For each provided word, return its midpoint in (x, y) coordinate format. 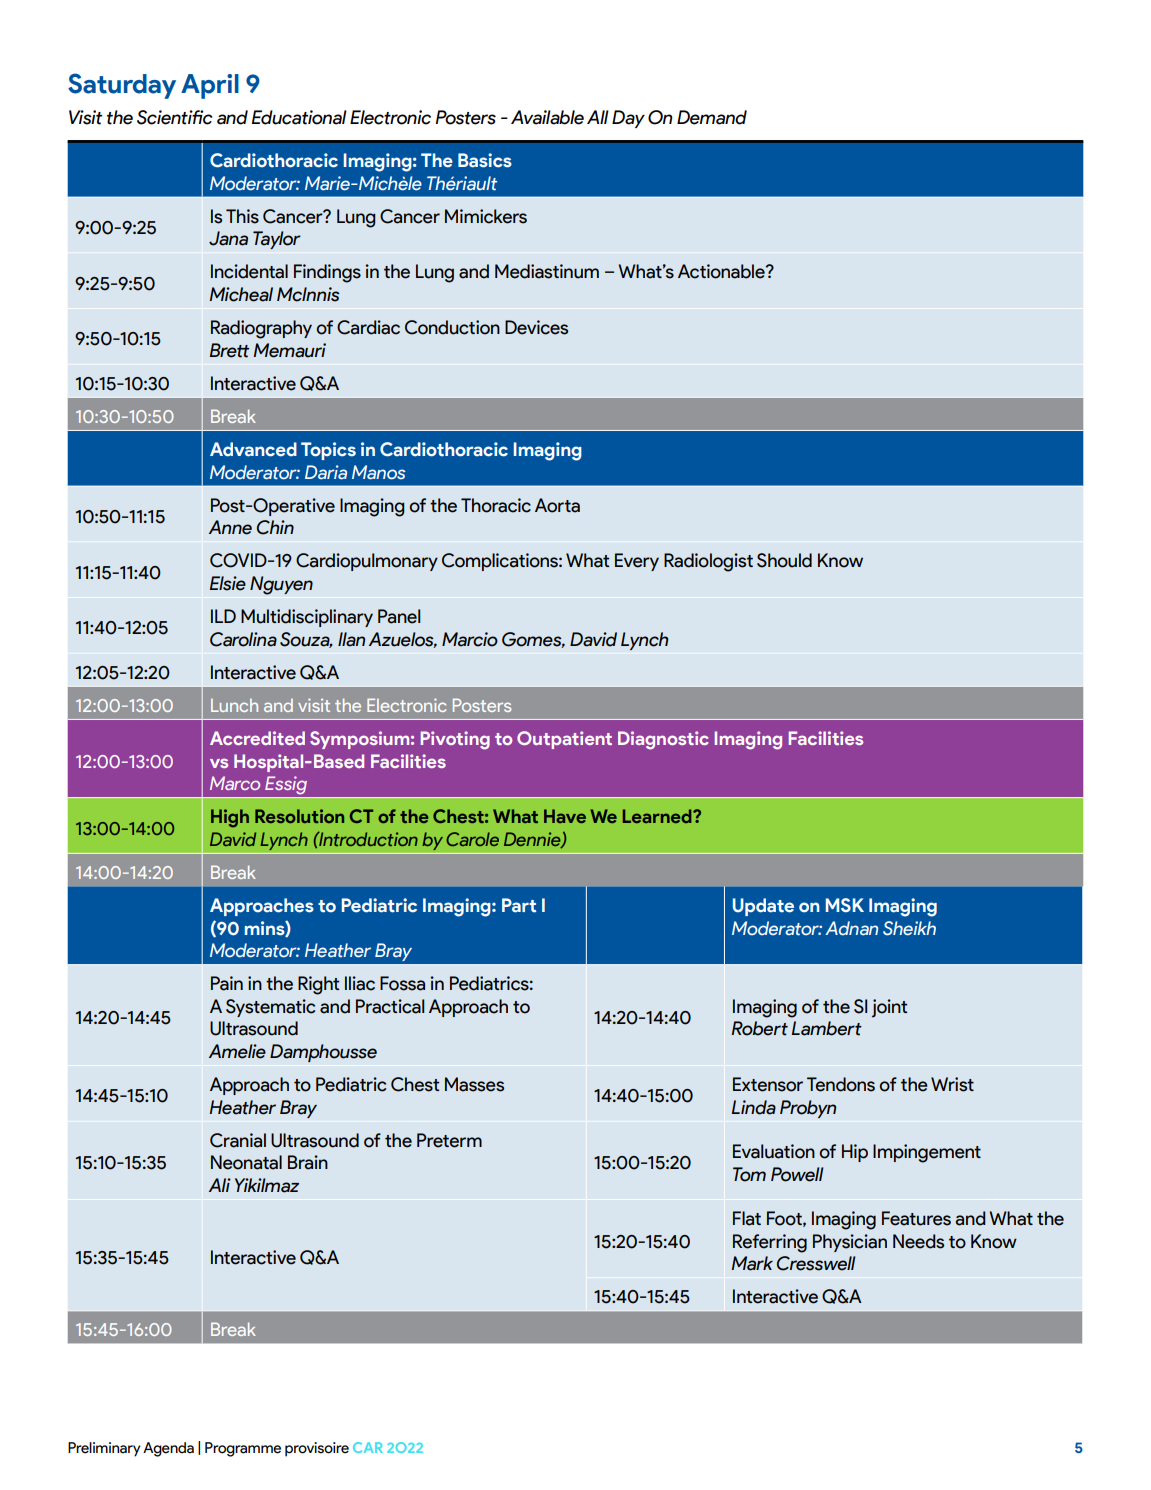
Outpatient (564, 740)
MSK (845, 905)
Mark (752, 1263)
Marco (235, 783)
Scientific (174, 117)
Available (547, 117)
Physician (850, 1243)
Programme (243, 1449)
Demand (712, 117)
